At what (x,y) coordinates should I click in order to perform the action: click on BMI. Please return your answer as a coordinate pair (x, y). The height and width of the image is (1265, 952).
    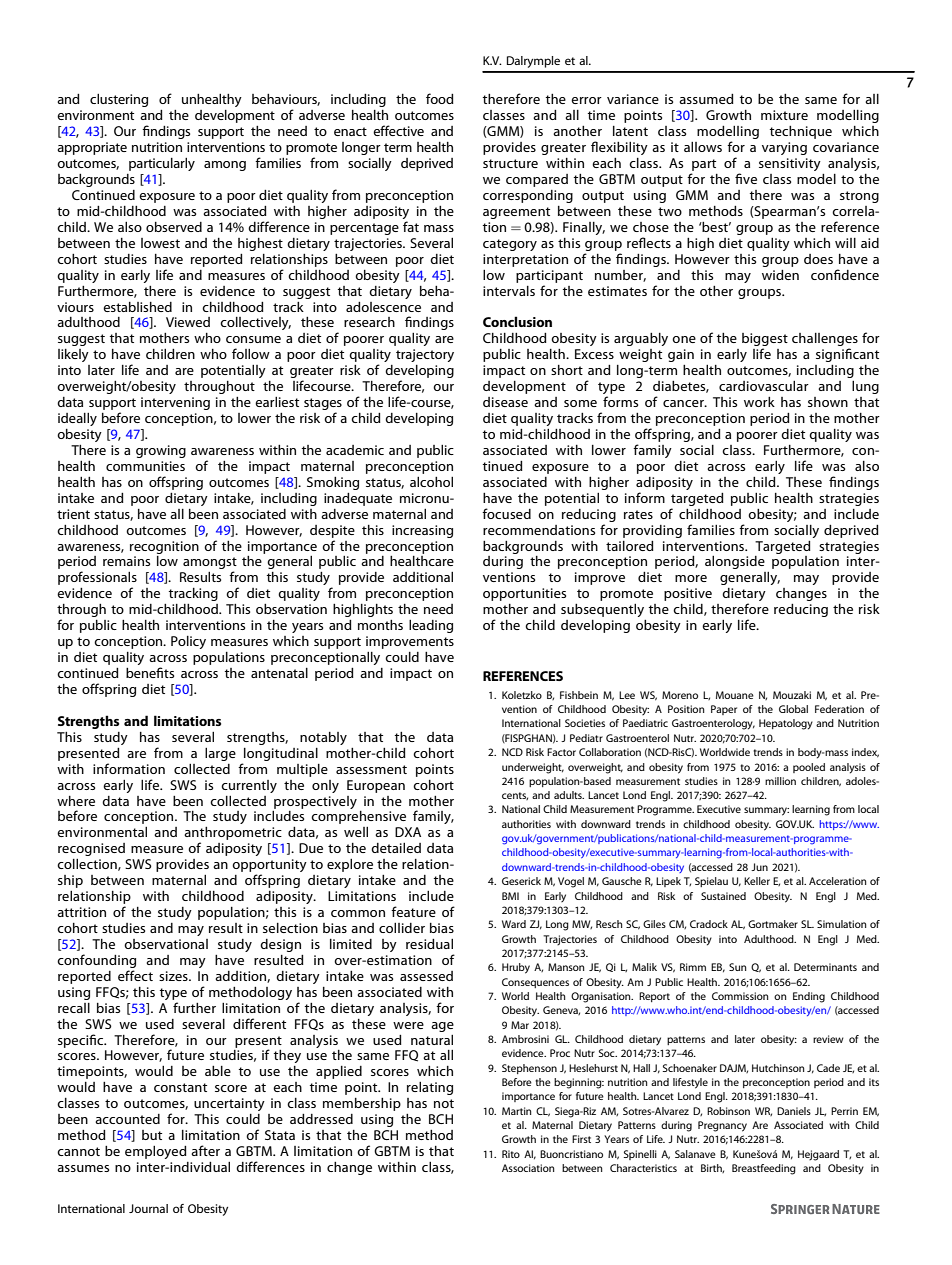
    Looking at the image, I should click on (510, 896).
